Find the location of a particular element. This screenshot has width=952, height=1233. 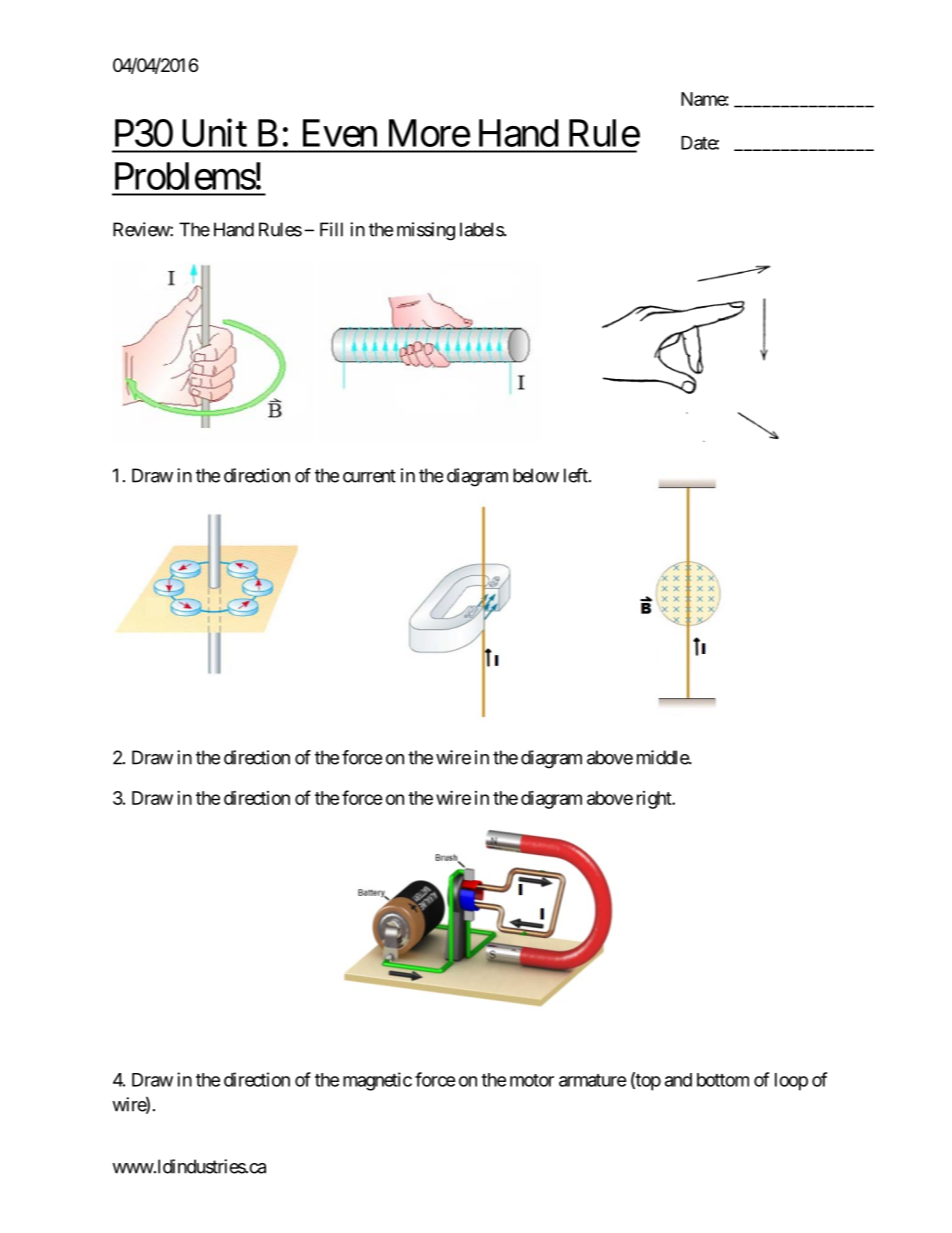

magnetic is located at coordinates (377, 1081).
